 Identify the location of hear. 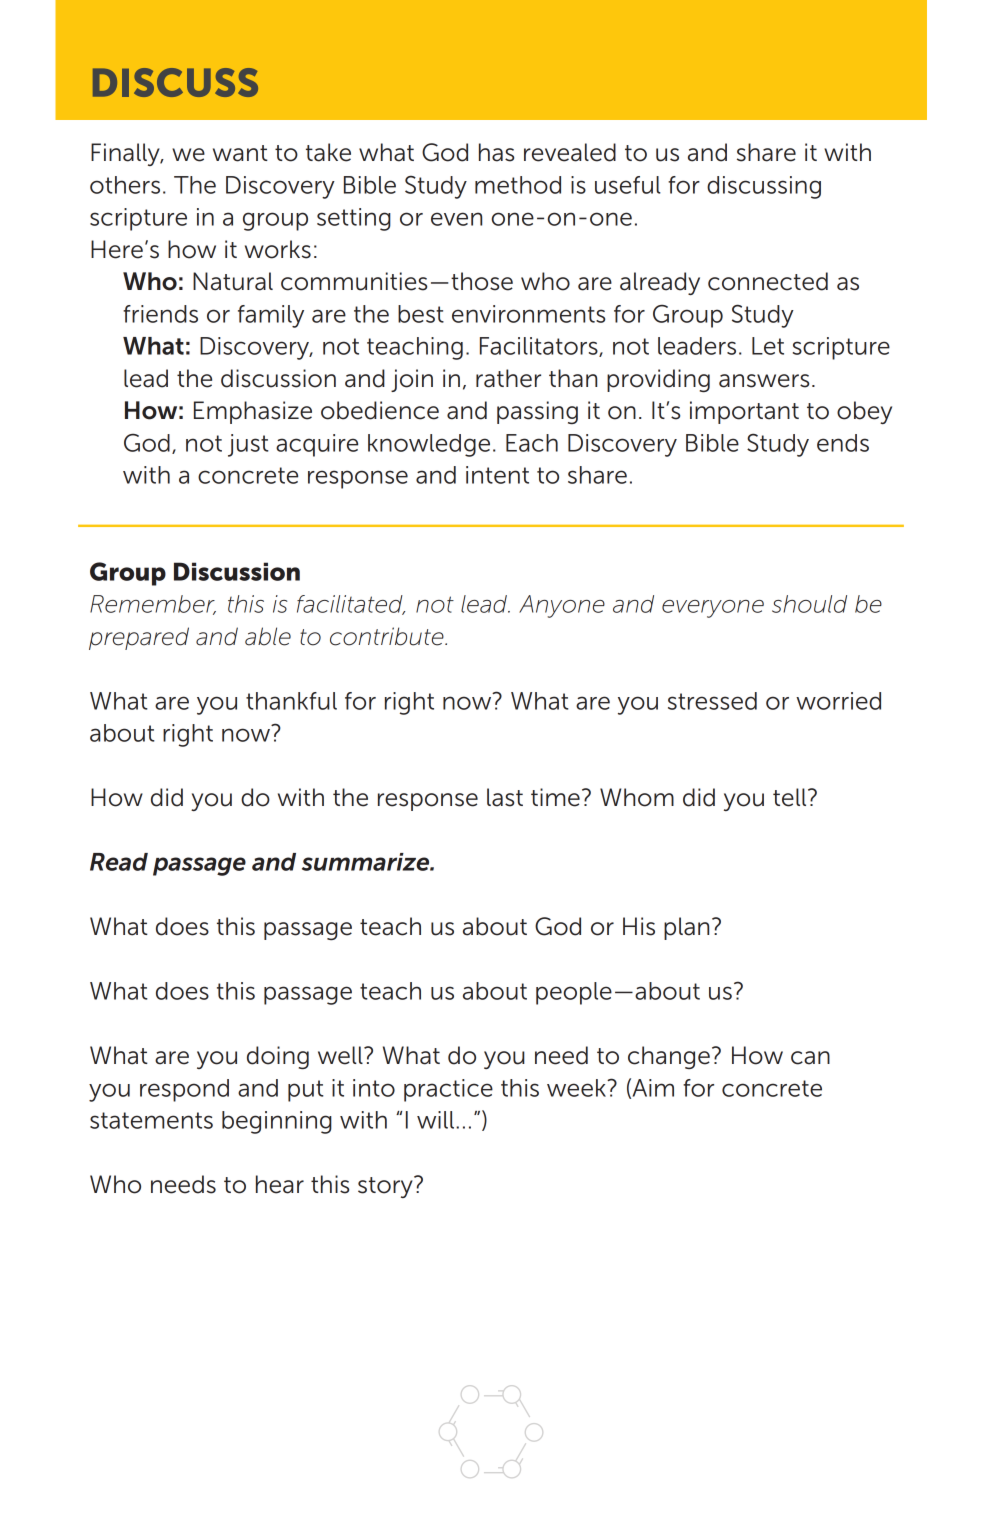
(280, 1184).
